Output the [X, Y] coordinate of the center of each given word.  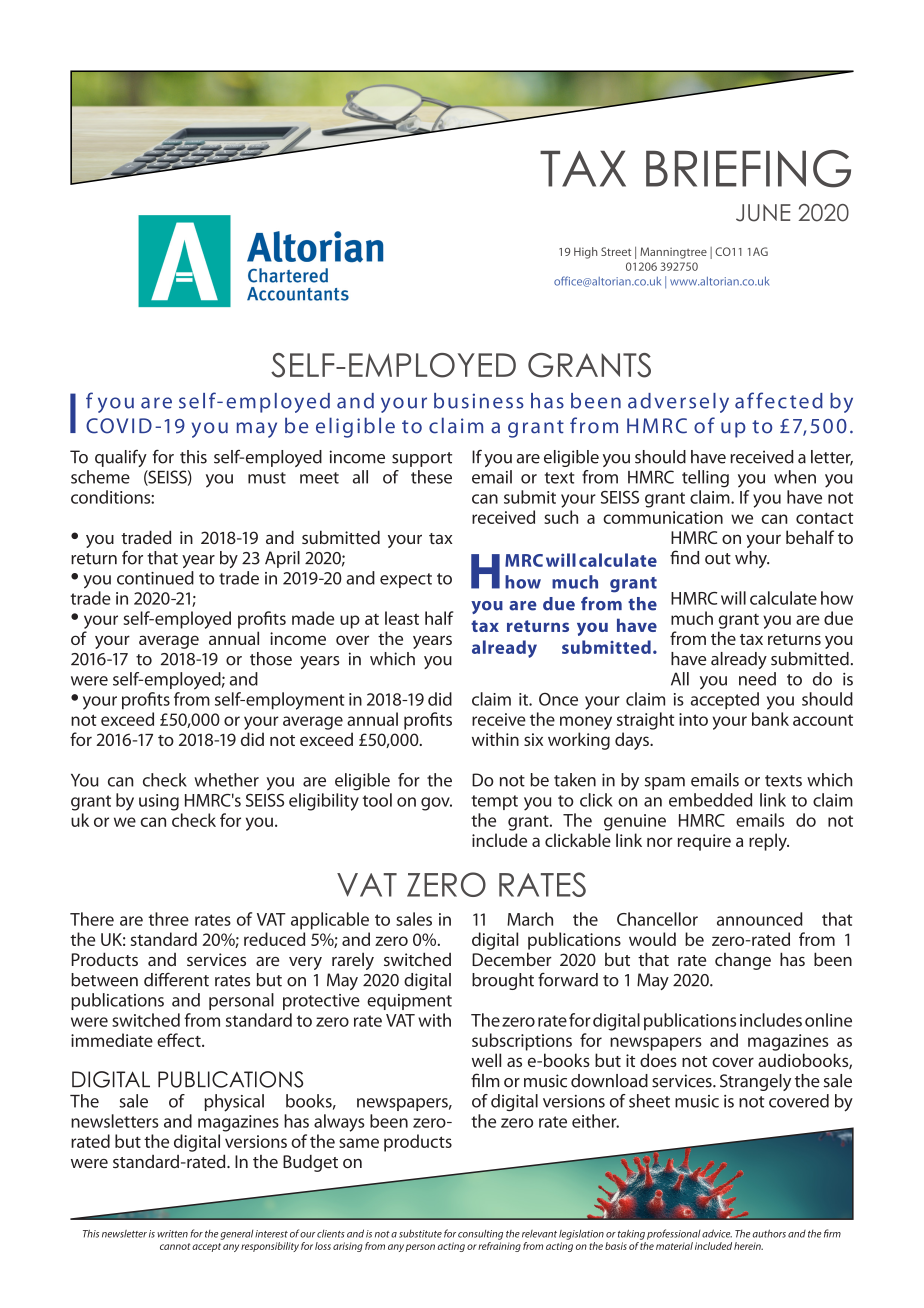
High [586, 253]
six [533, 739]
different [176, 979]
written [172, 1234]
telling [705, 479]
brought [503, 981]
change [743, 961]
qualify [121, 458]
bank [770, 719]
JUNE [763, 213]
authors [769, 1233]
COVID [119, 426]
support [422, 459]
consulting [480, 1235]
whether [226, 780]
